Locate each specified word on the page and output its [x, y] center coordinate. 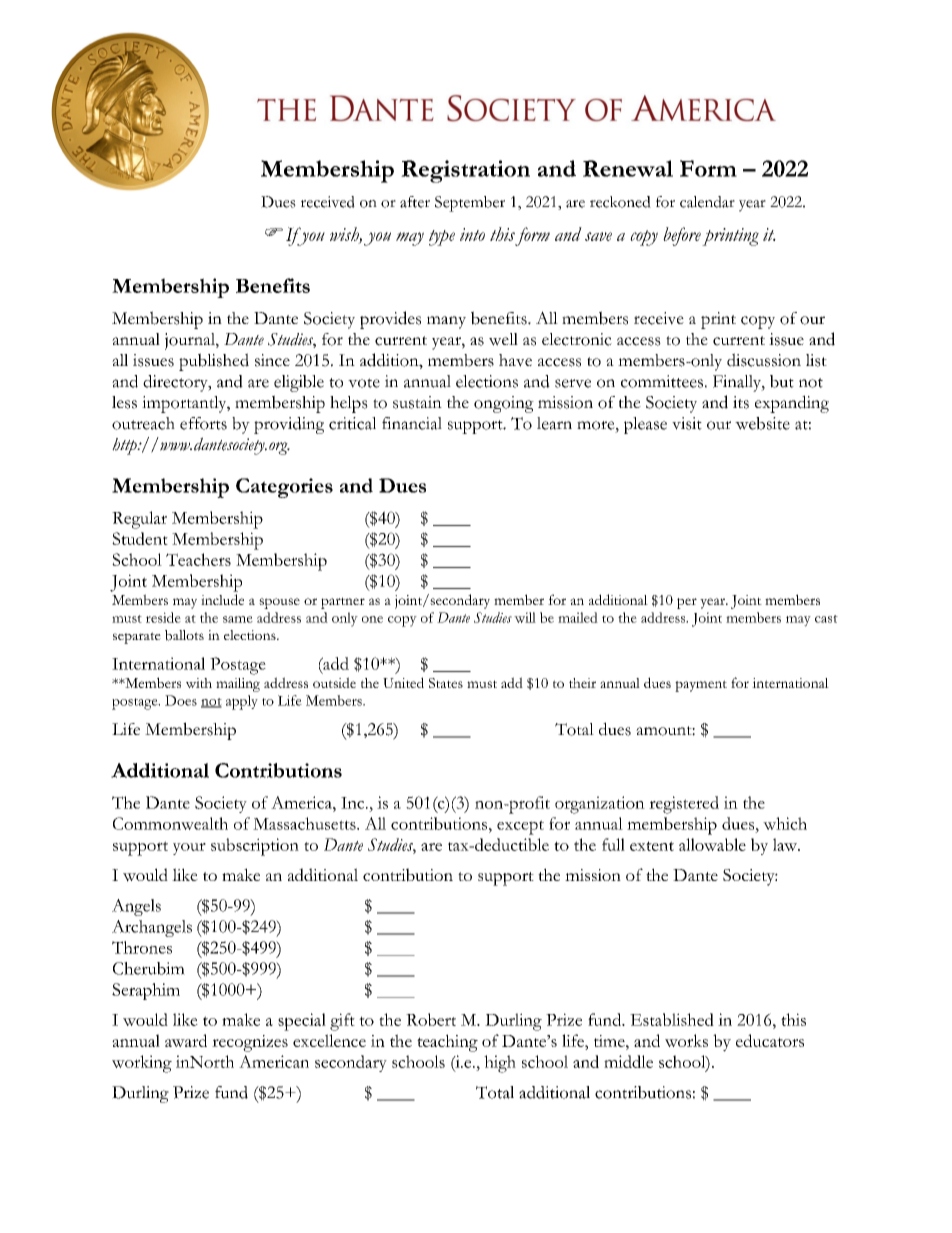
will [525, 617]
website [762, 423]
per [687, 603]
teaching [447, 1043]
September [470, 204]
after [415, 202]
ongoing [504, 404]
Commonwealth [170, 823]
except [520, 827]
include [222, 599]
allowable [712, 844]
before [682, 236]
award [186, 1040]
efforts [203, 423]
